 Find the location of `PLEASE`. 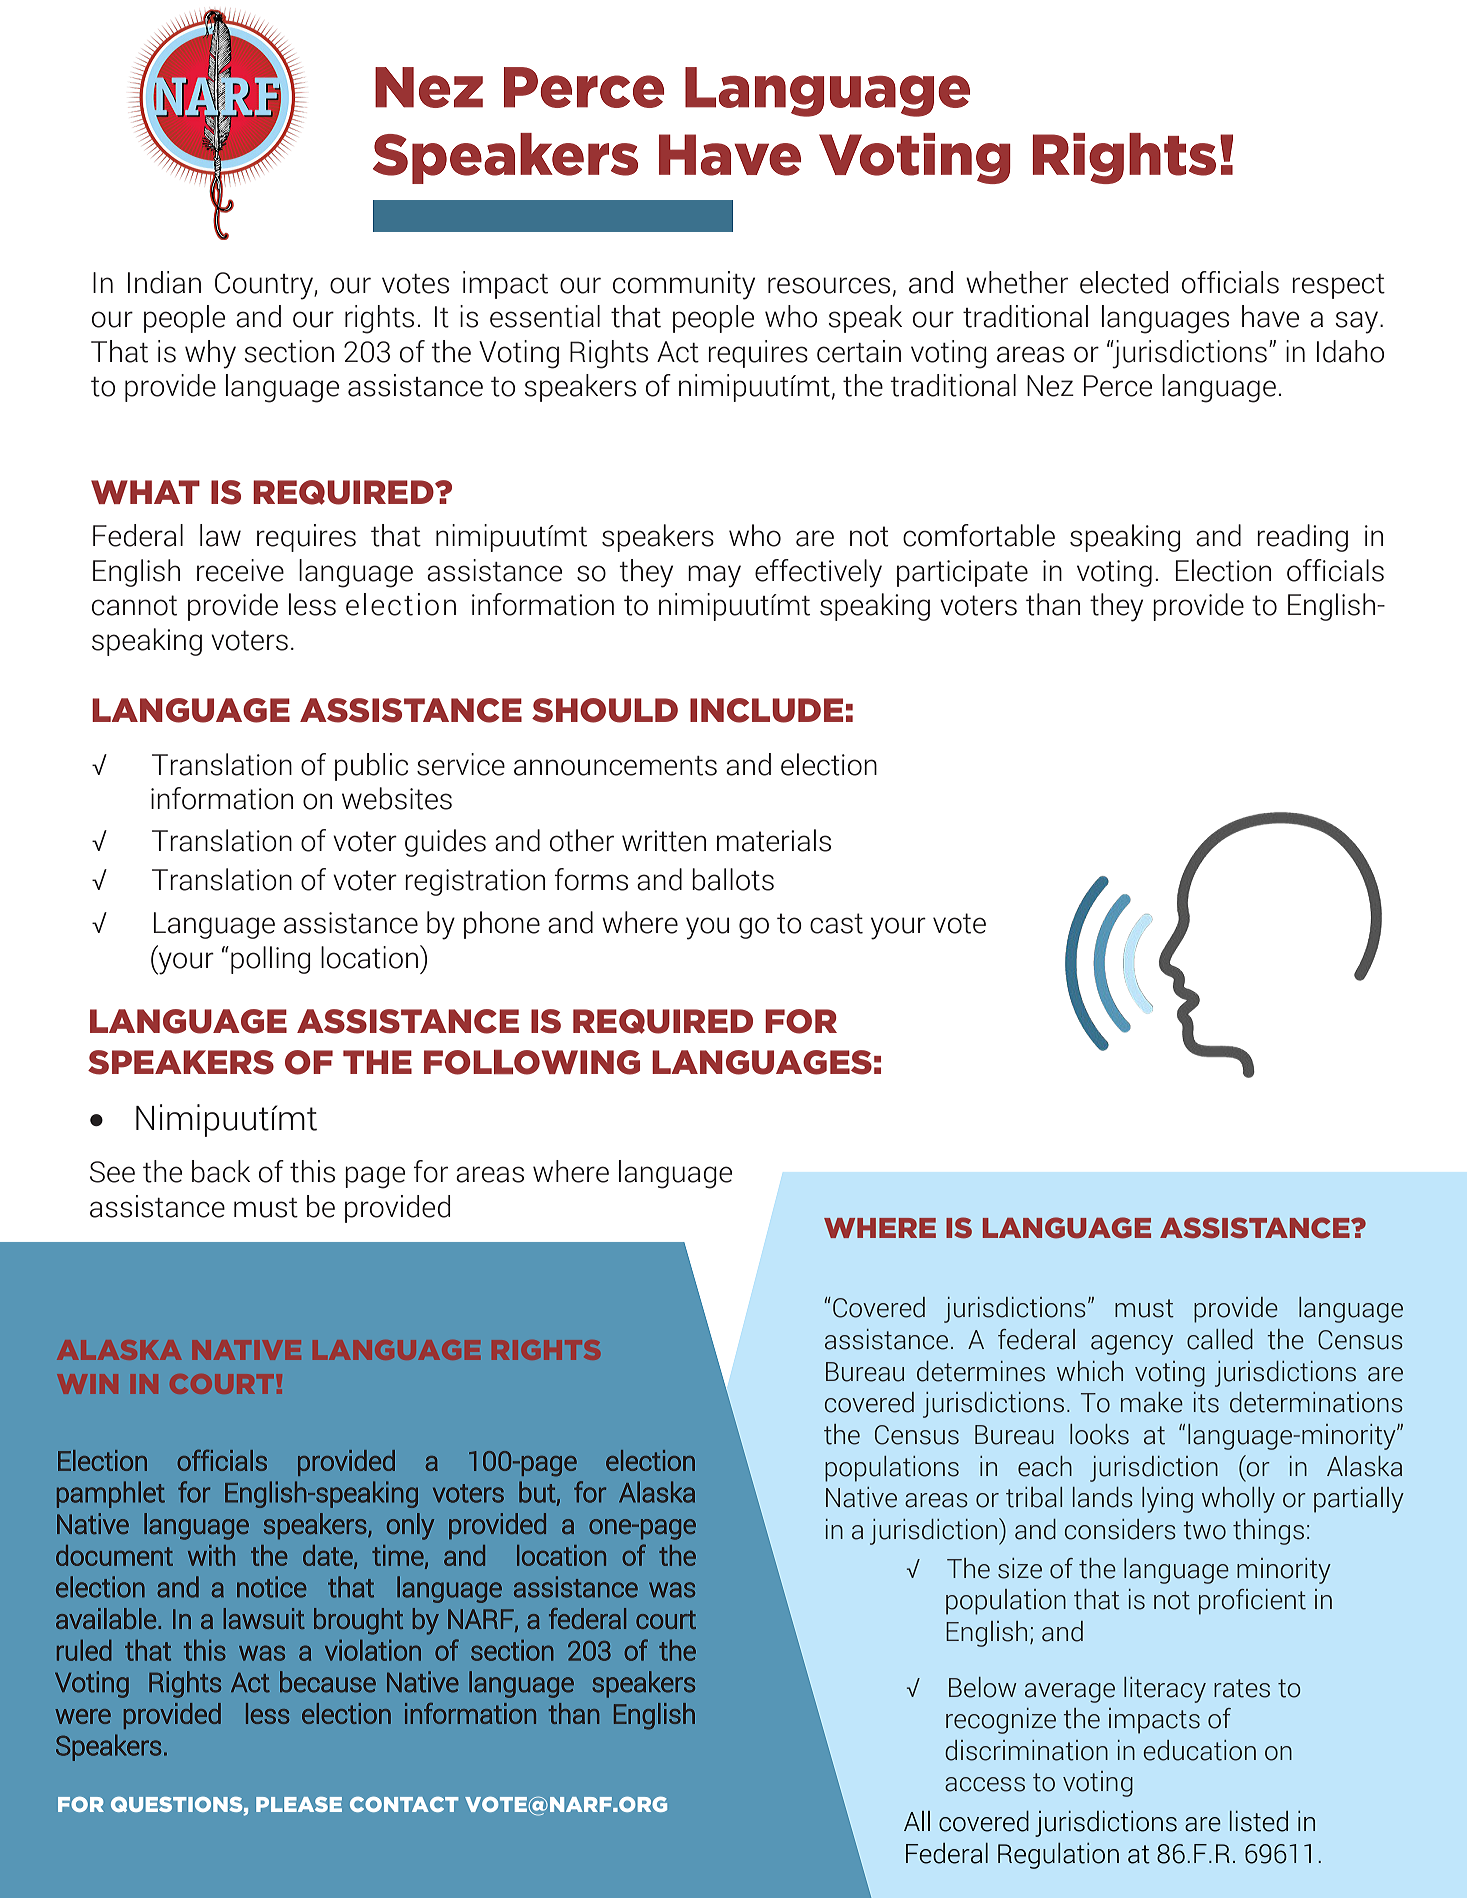

PLEASE is located at coordinates (299, 1804).
